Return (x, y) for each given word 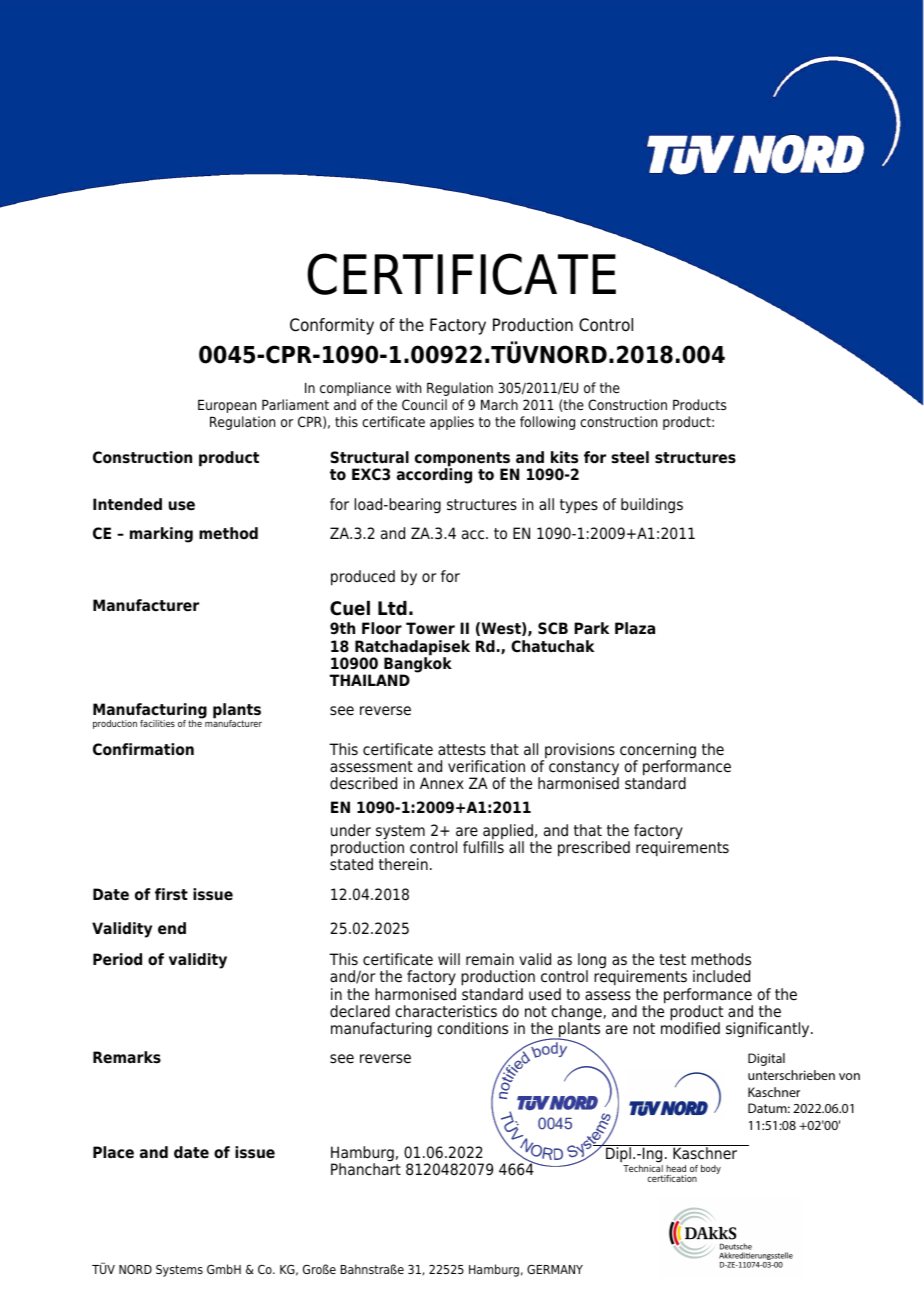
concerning (658, 752)
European (227, 406)
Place (113, 1152)
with (408, 387)
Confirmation (143, 749)
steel (630, 457)
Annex (442, 783)
